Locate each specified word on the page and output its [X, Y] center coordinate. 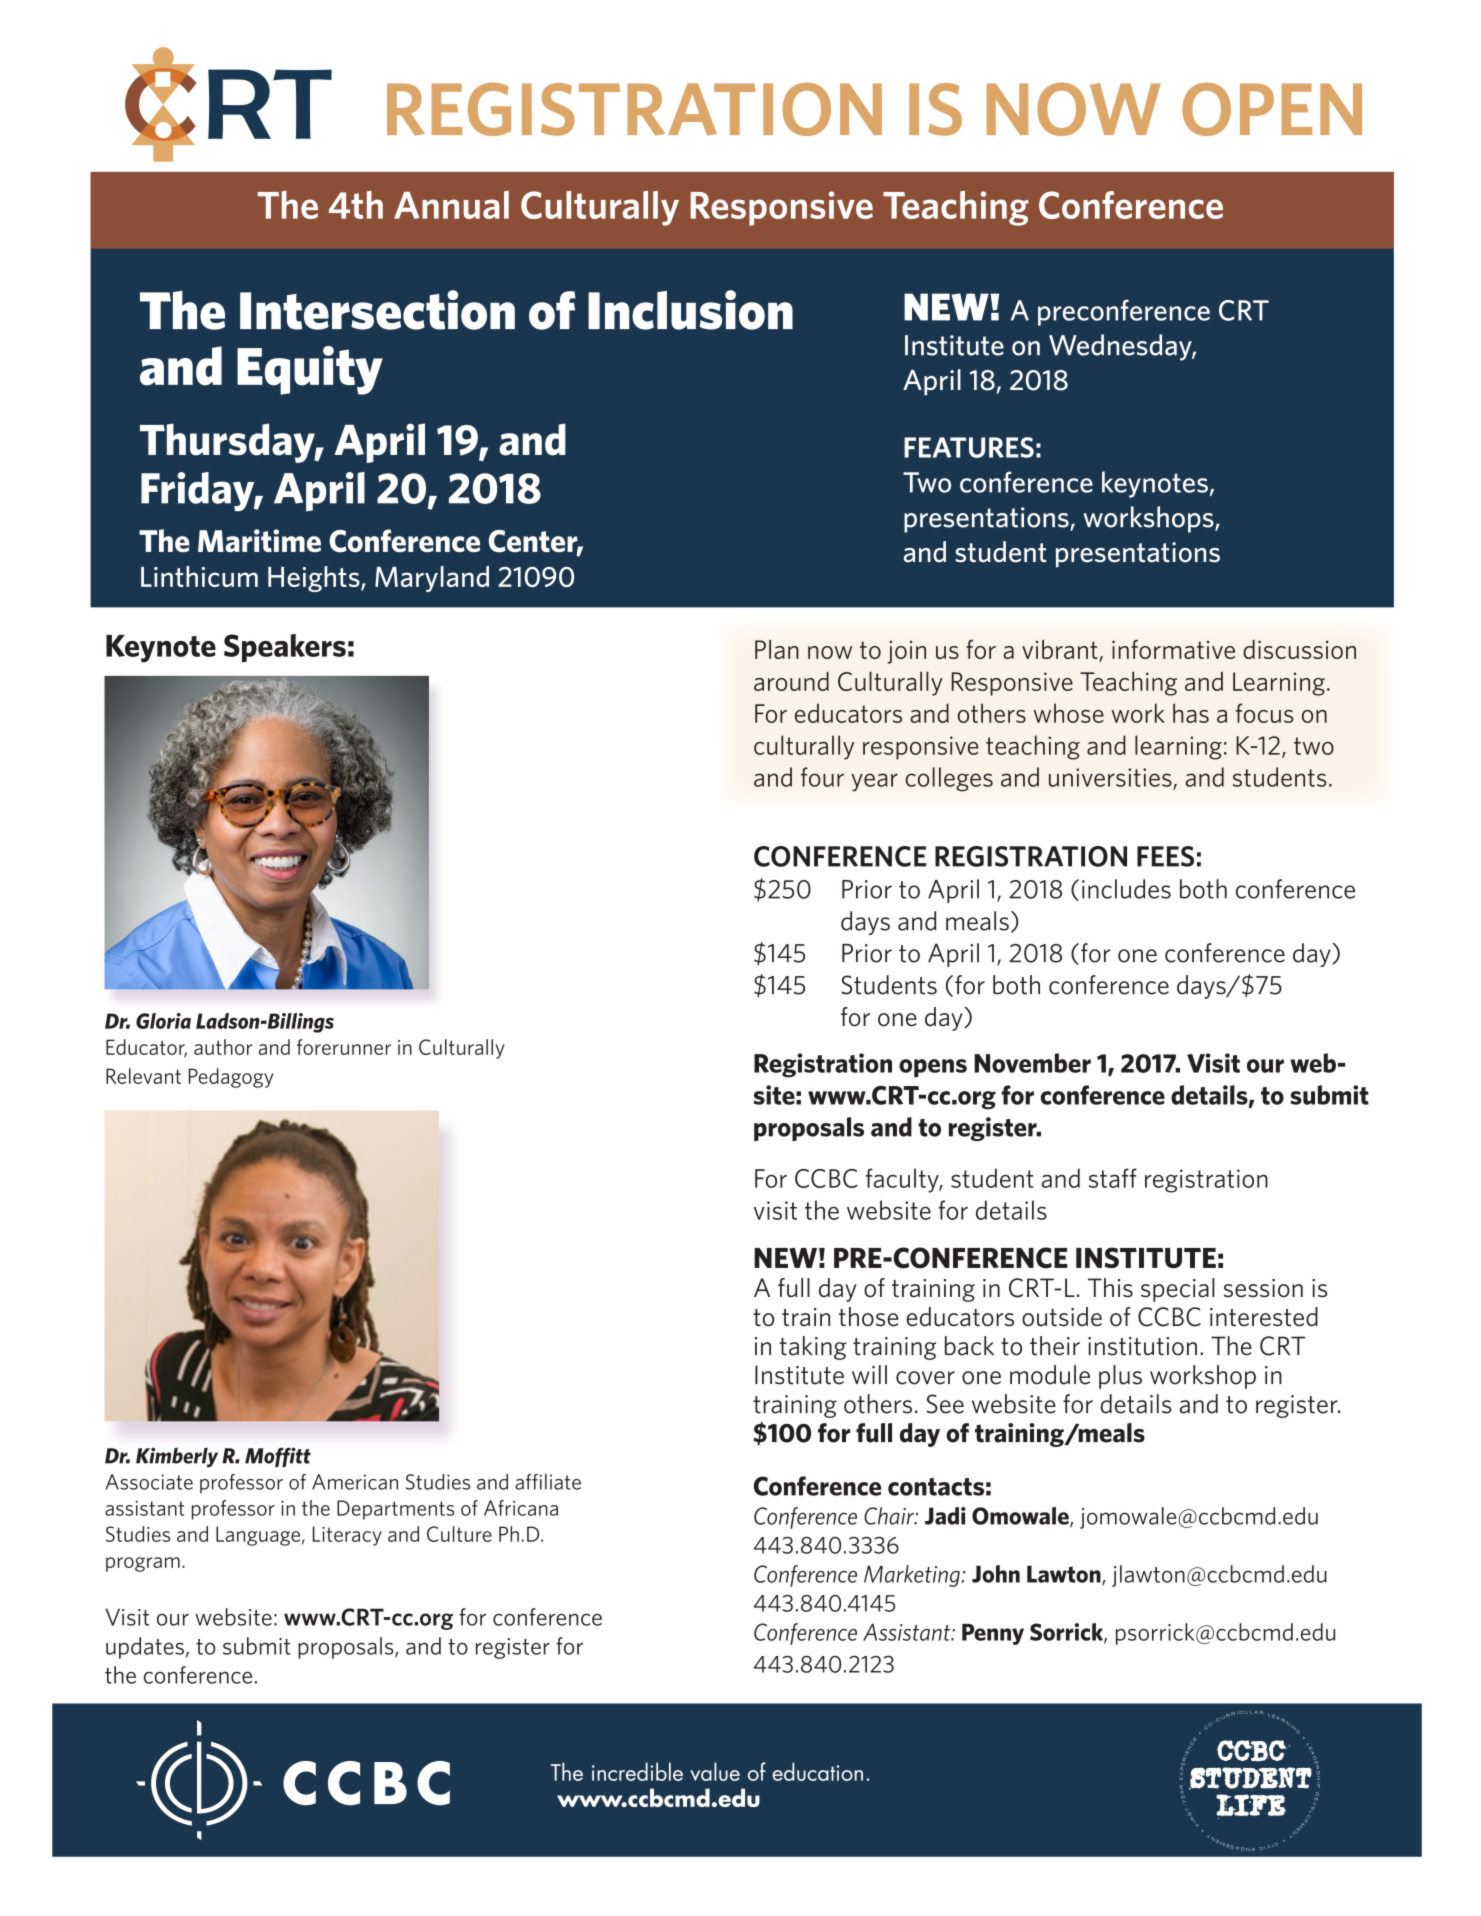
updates [145, 1648]
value [715, 1771]
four [822, 777]
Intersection [377, 310]
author [223, 1047]
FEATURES [969, 447]
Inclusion [690, 310]
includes [1126, 889]
